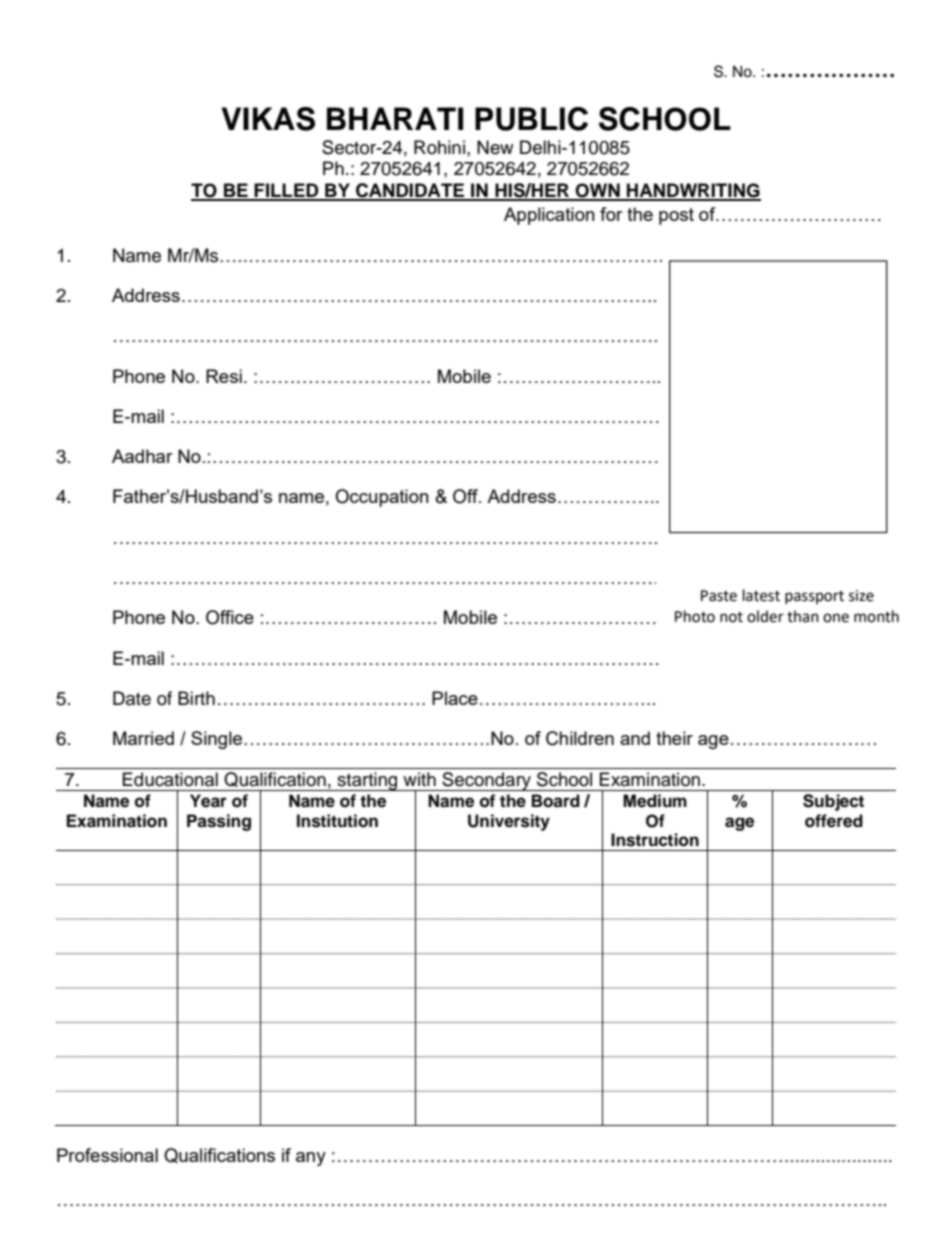 This document has width=952, height=1233. I want to click on Aadhar, so click(142, 456).
